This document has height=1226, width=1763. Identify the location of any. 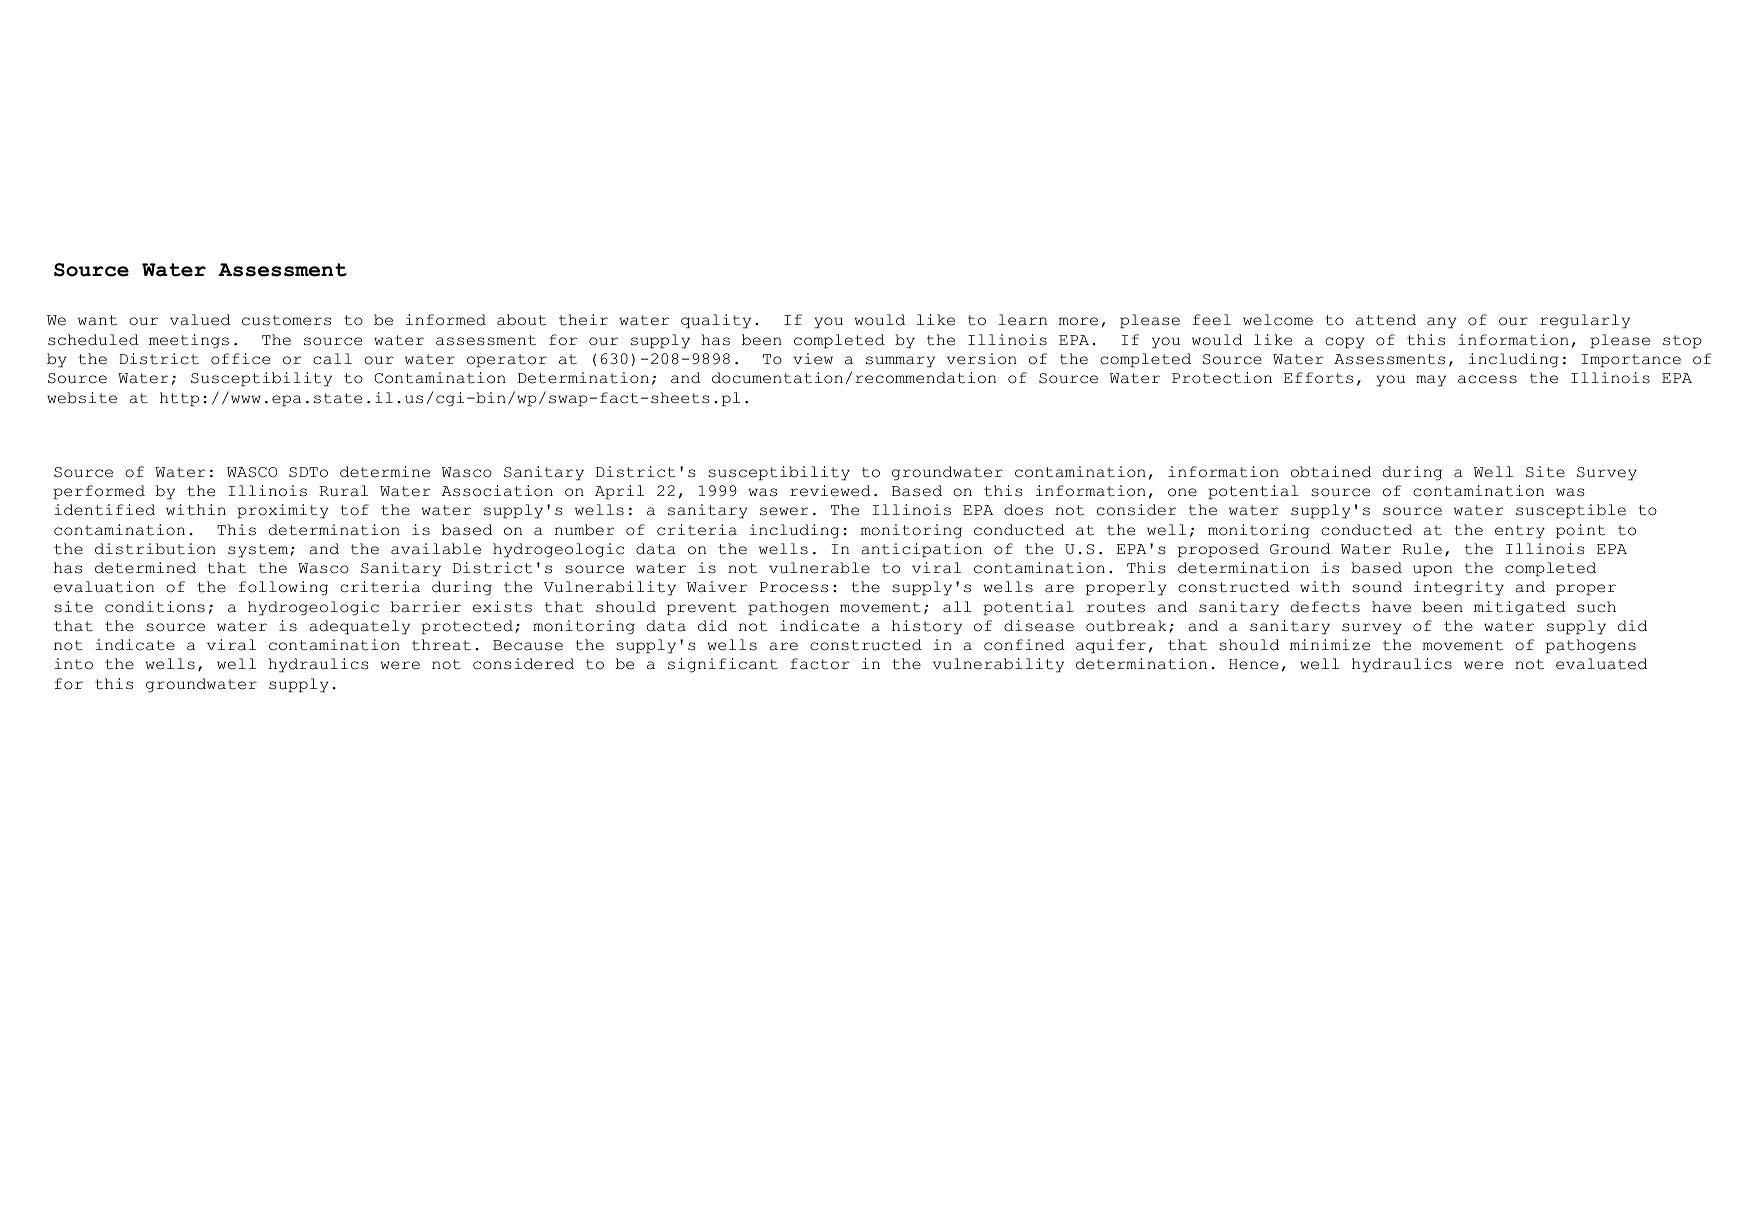
(1442, 323).
